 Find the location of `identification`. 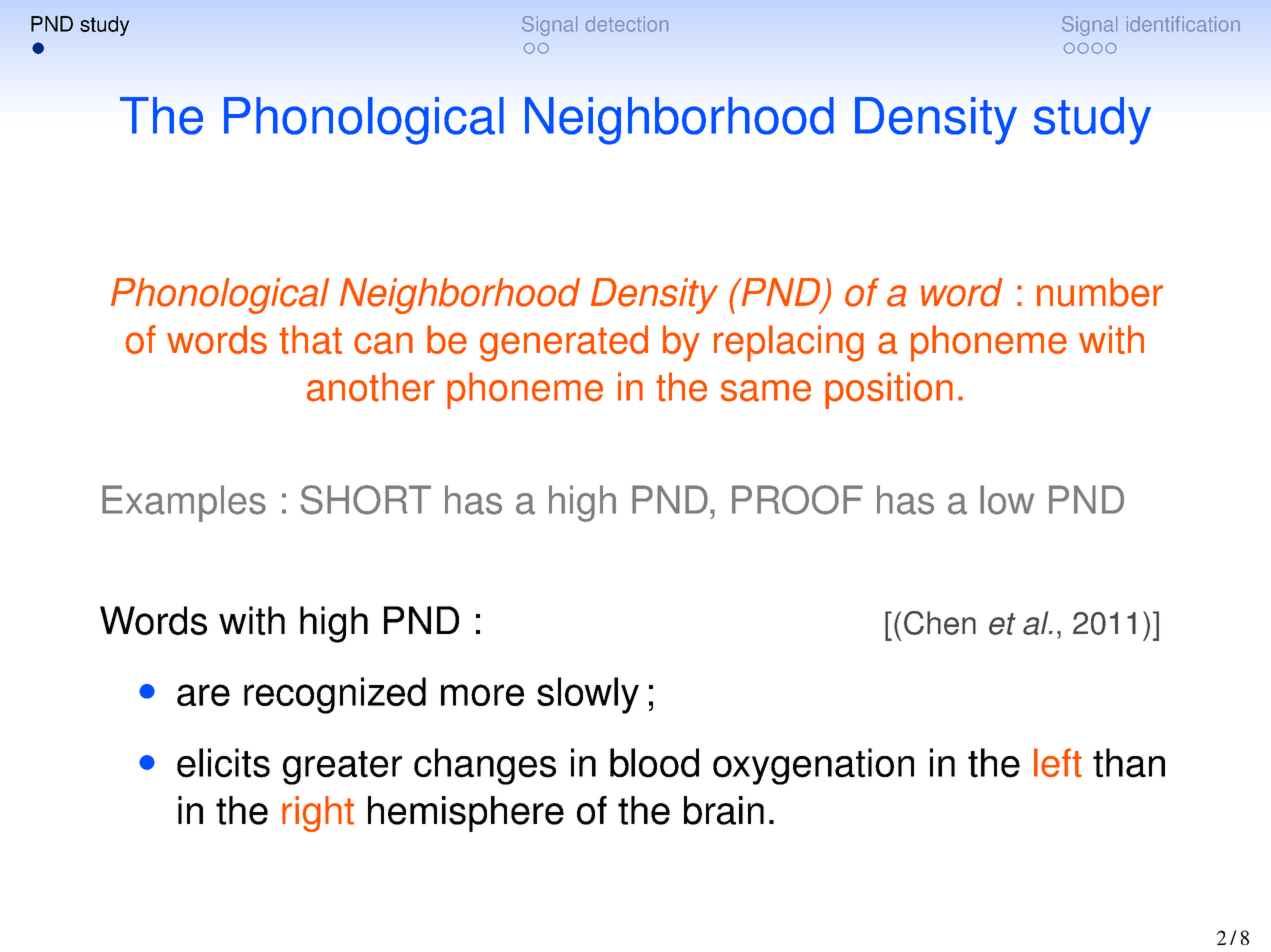

identification is located at coordinates (1183, 24).
